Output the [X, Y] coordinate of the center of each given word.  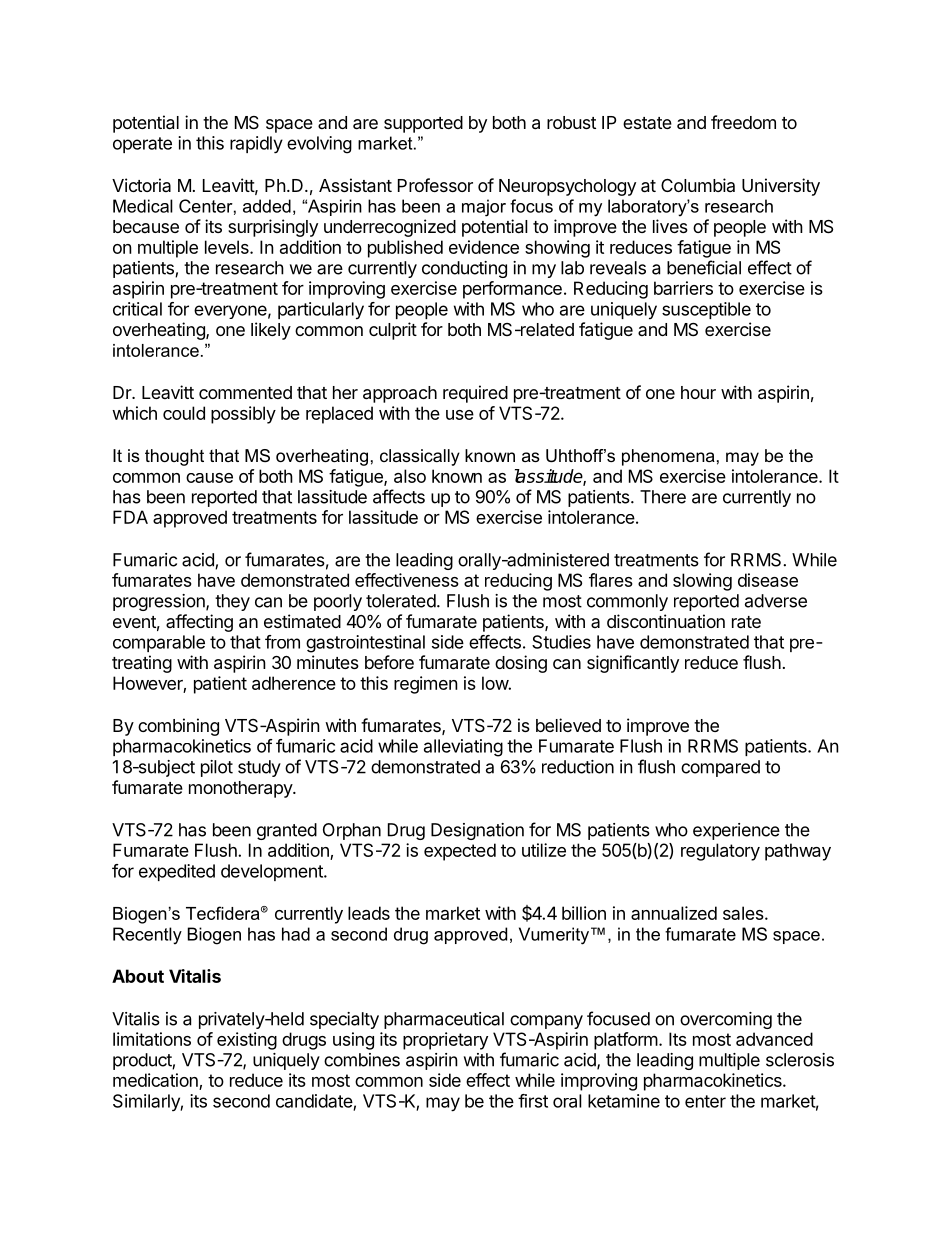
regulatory [720, 852]
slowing [702, 582]
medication [156, 1081]
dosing [521, 664]
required [475, 394]
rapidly [256, 145]
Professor [435, 185]
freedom [743, 122]
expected [460, 852]
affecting [199, 623]
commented [245, 392]
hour [698, 392]
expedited [177, 872]
